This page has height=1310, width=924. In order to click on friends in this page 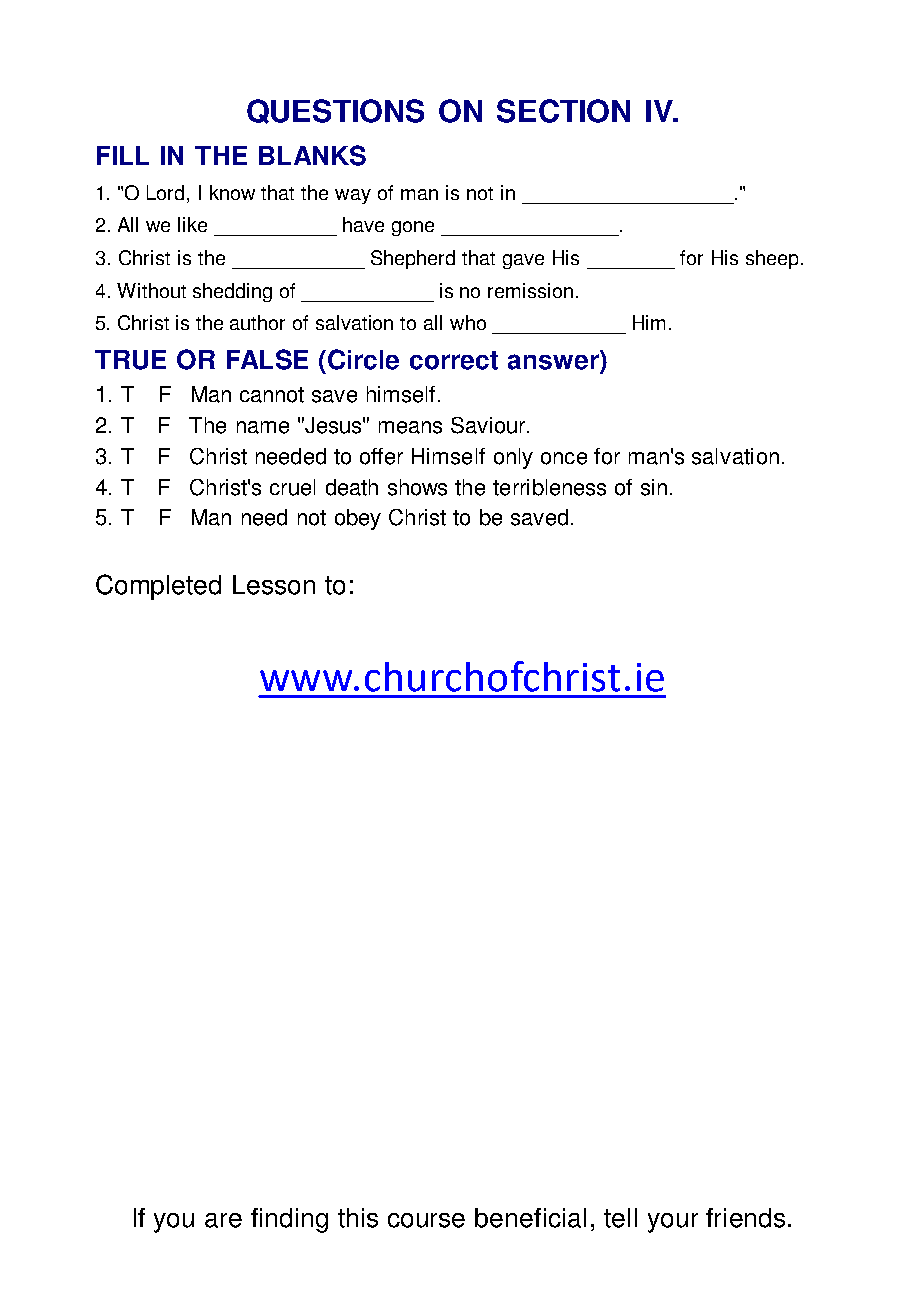, I will do `click(745, 1218)`.
